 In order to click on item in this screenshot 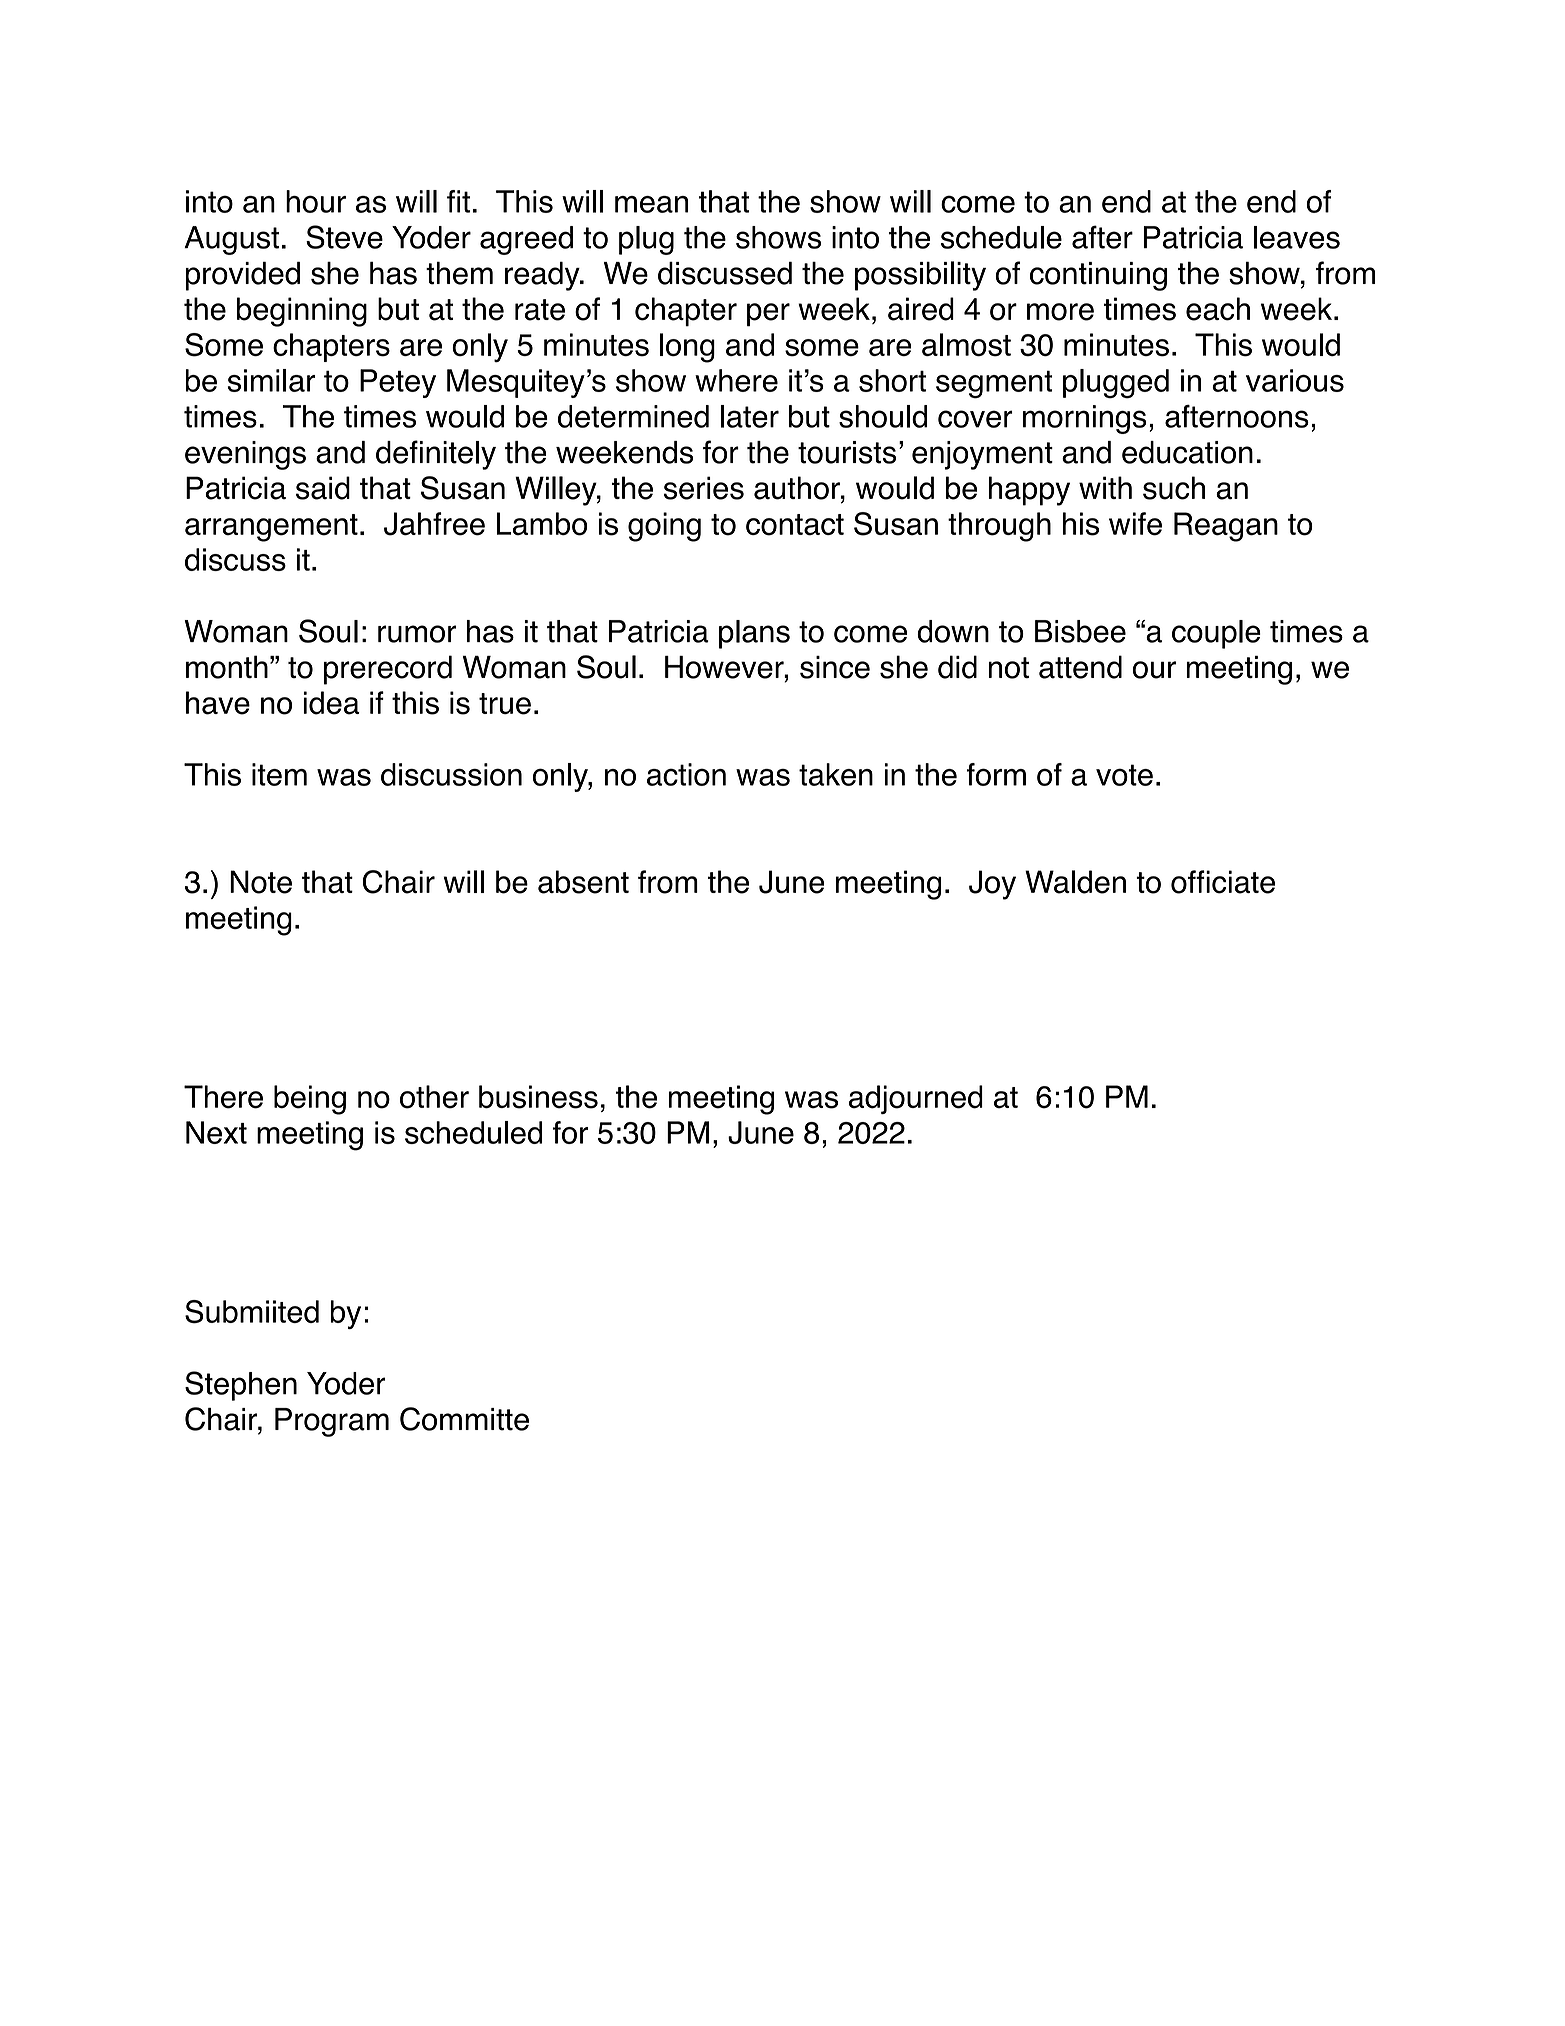, I will do `click(279, 774)`.
